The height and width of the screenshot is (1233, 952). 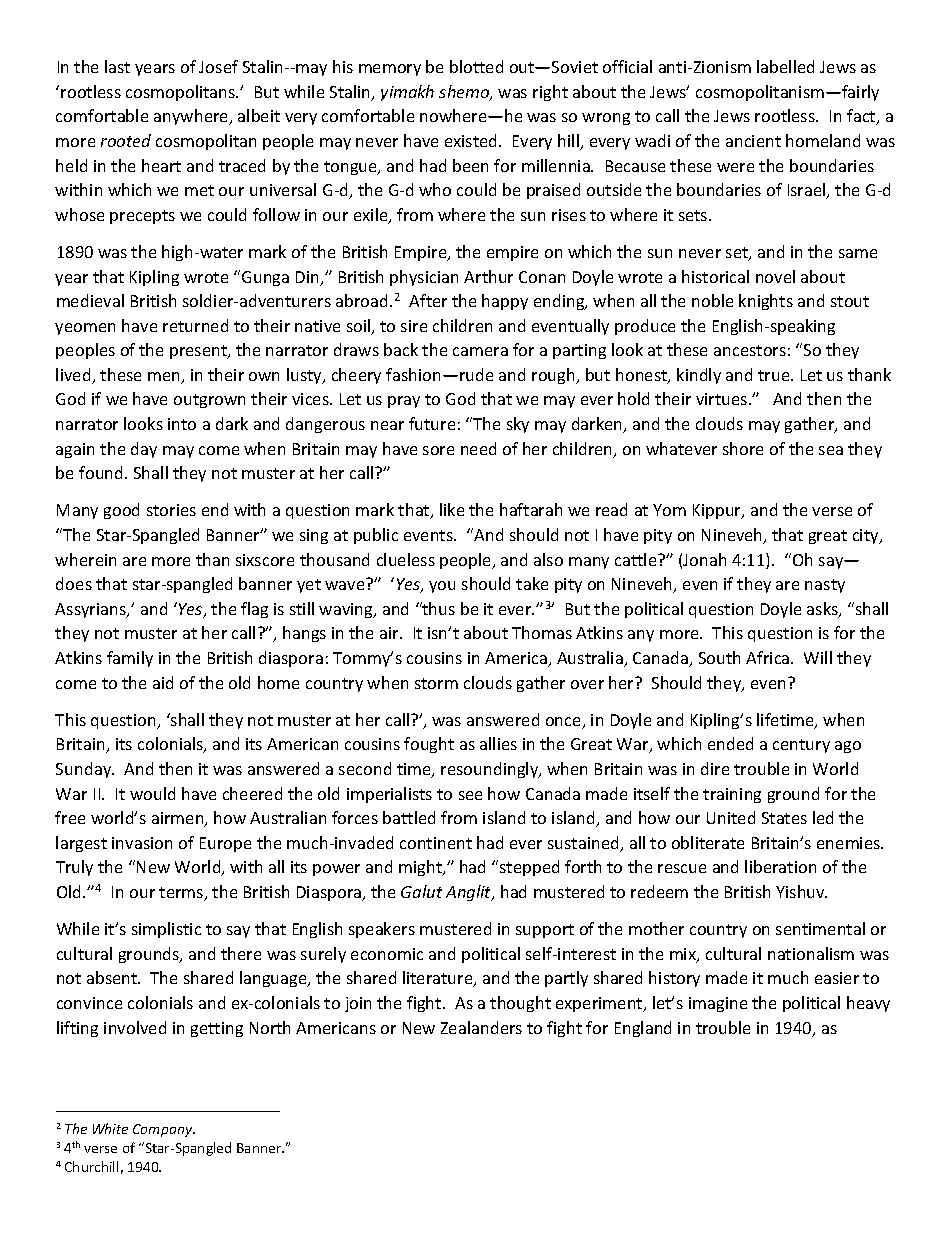 I want to click on would, so click(x=152, y=793).
